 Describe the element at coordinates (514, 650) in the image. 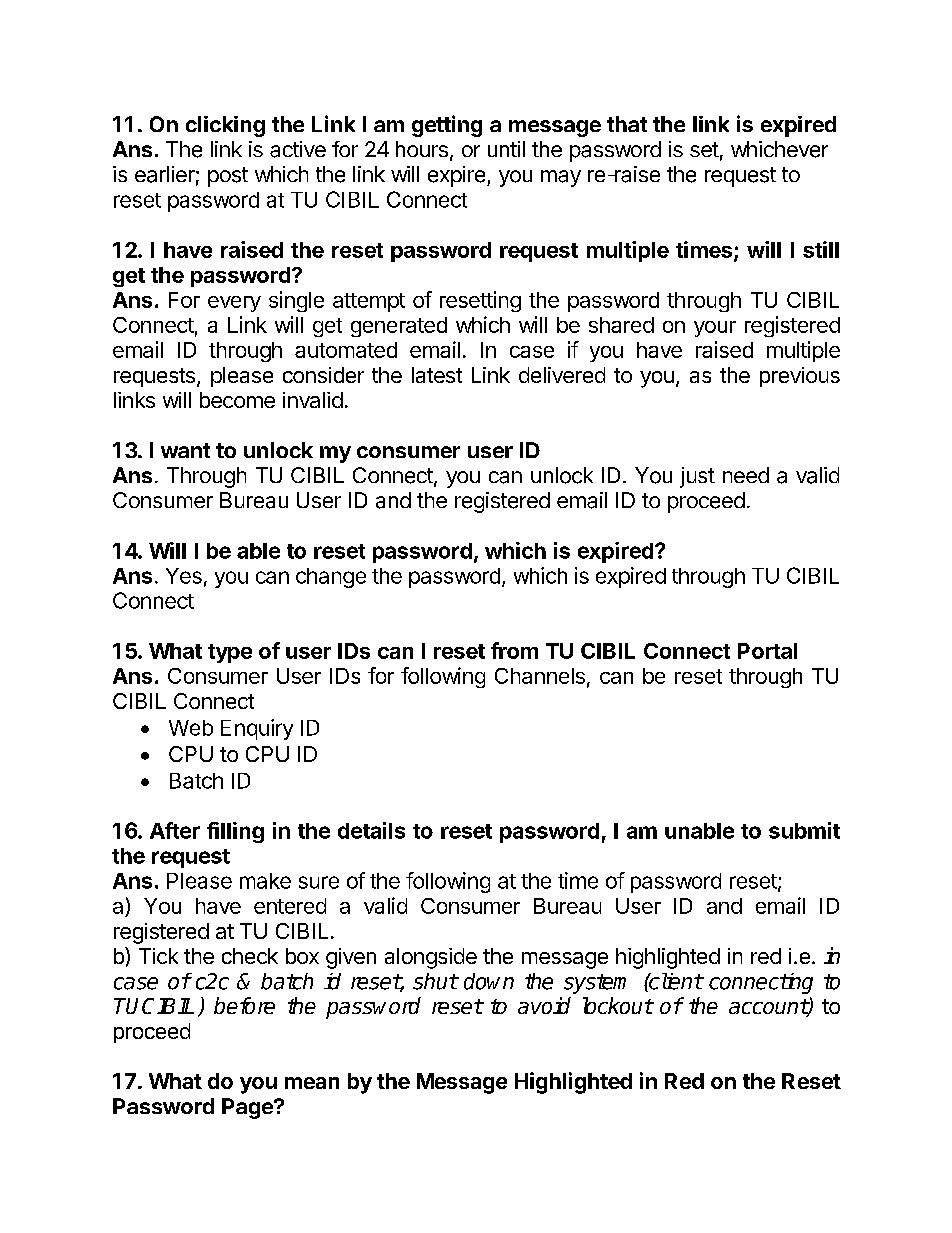

I see `from` at that location.
